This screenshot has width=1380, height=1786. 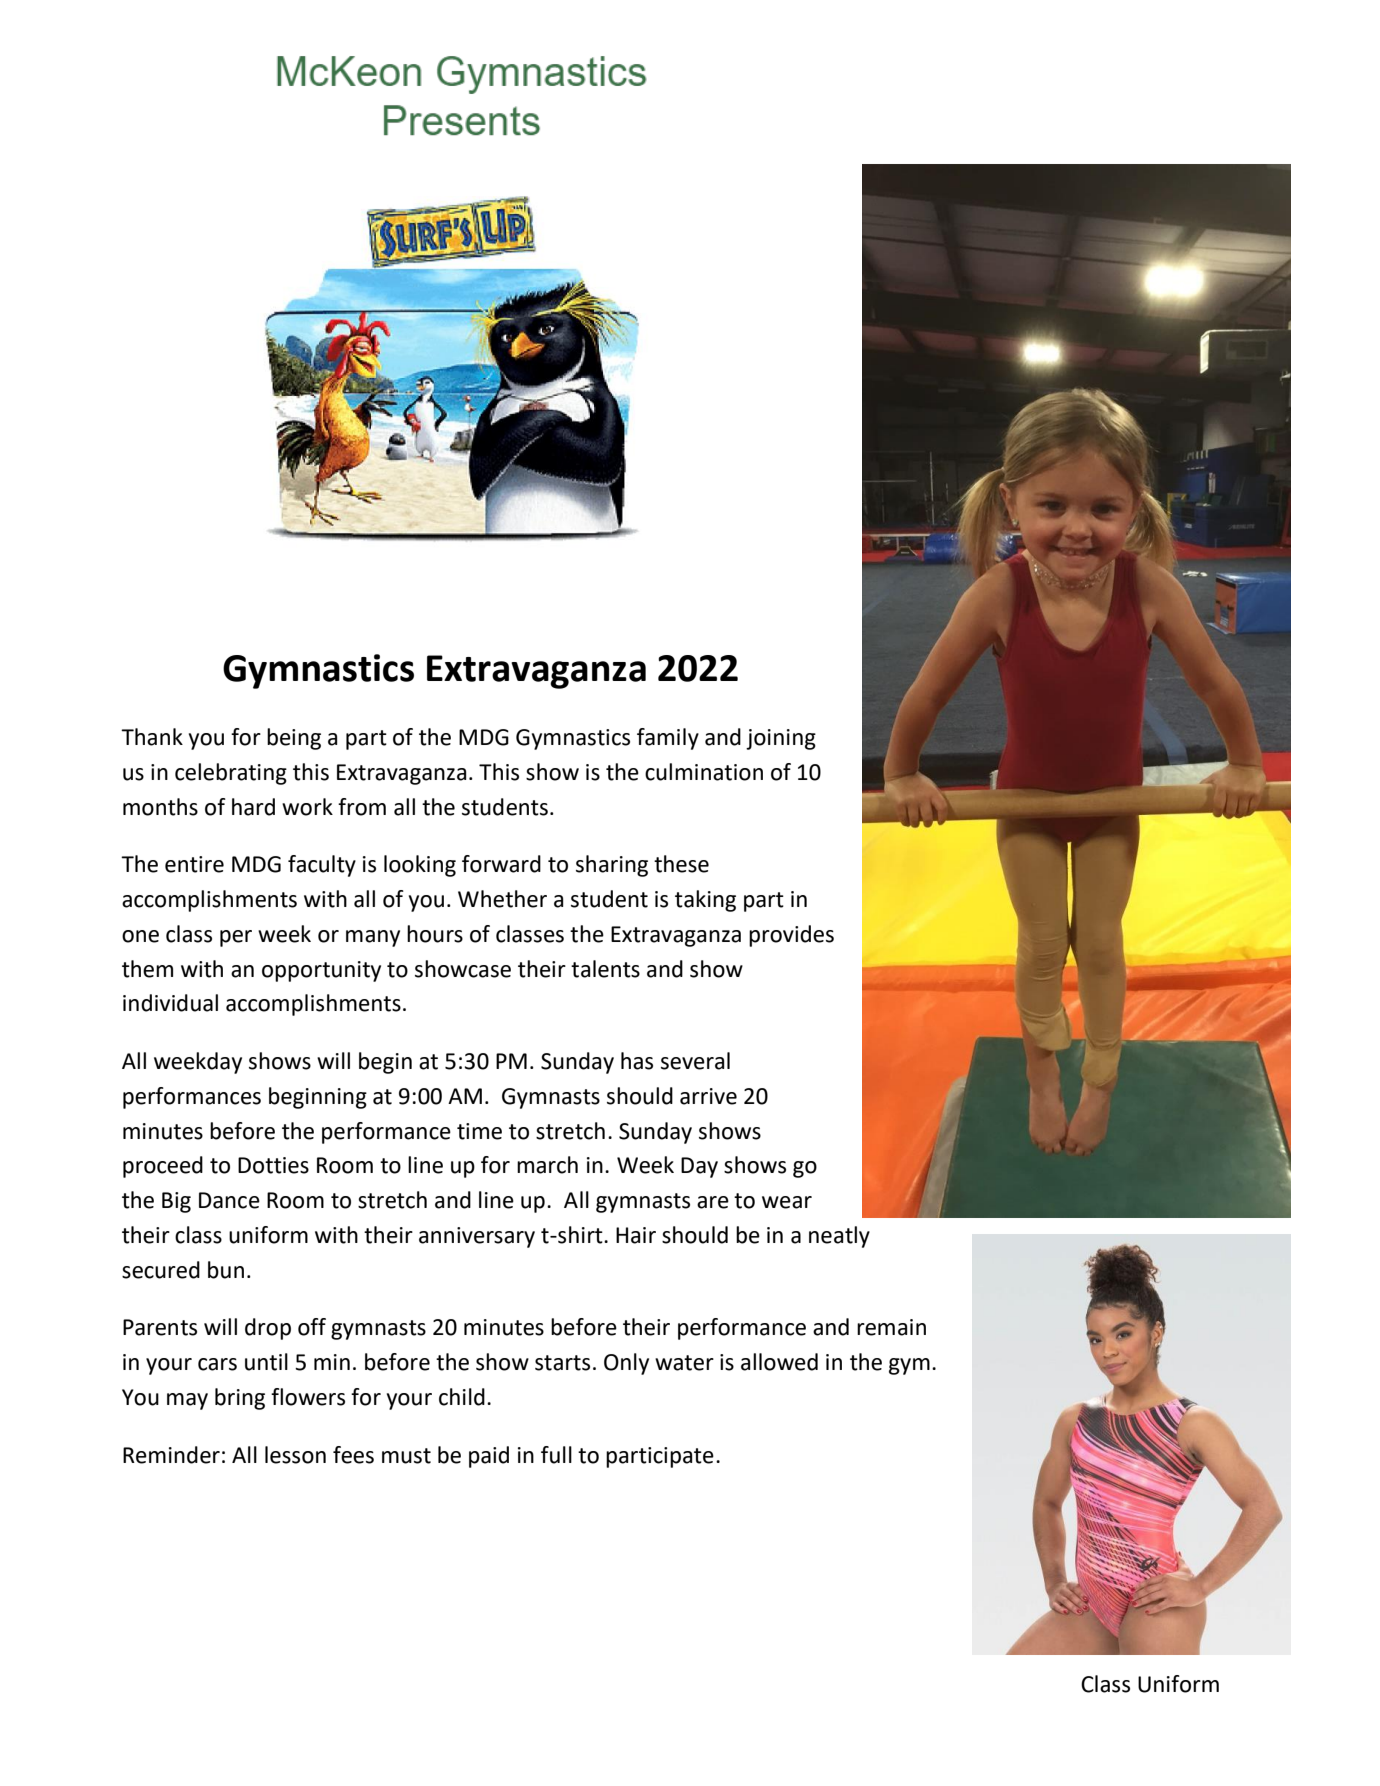 What do you see at coordinates (668, 739) in the screenshot?
I see `family` at bounding box center [668, 739].
